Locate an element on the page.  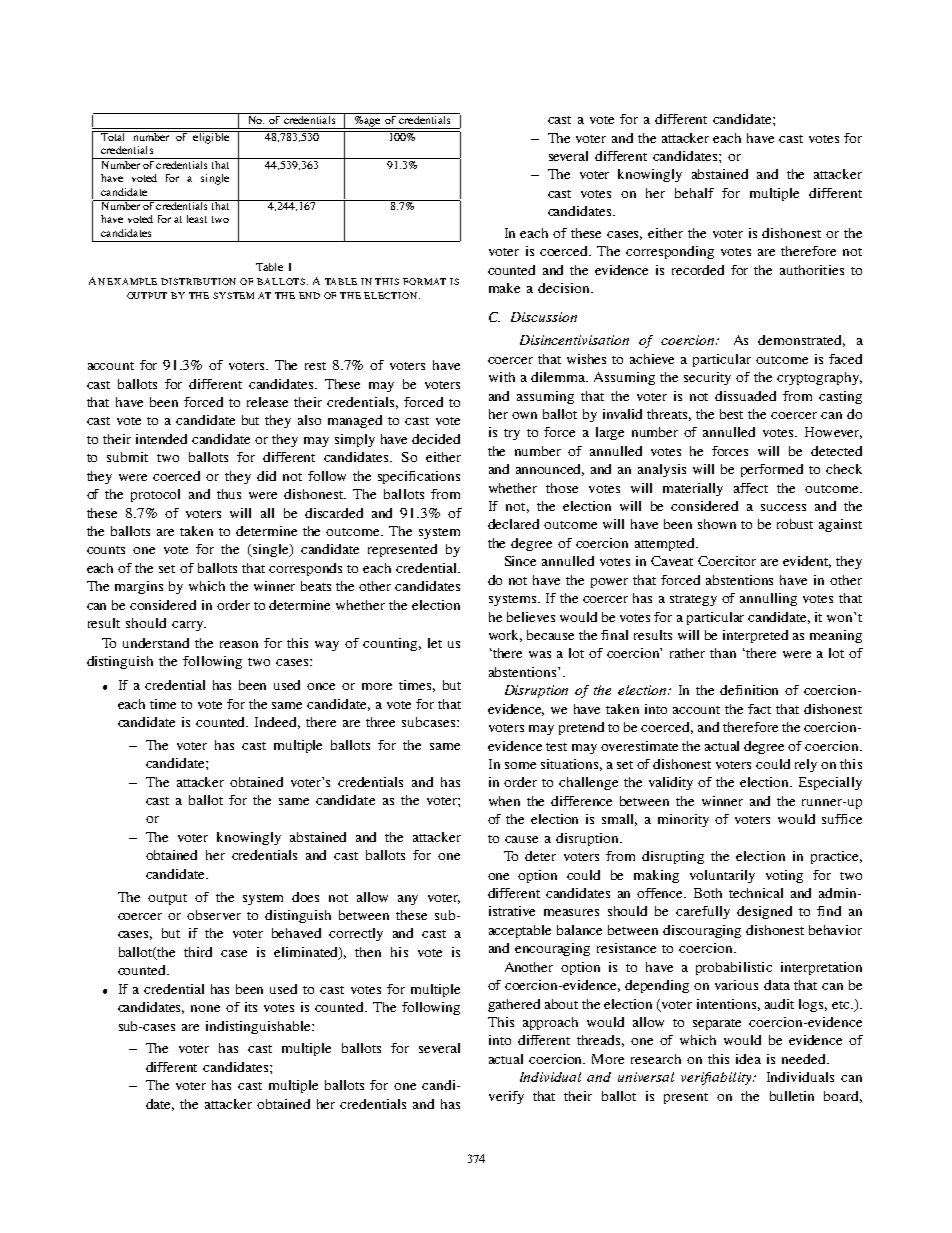
FORMAT is located at coordinates (424, 281).
